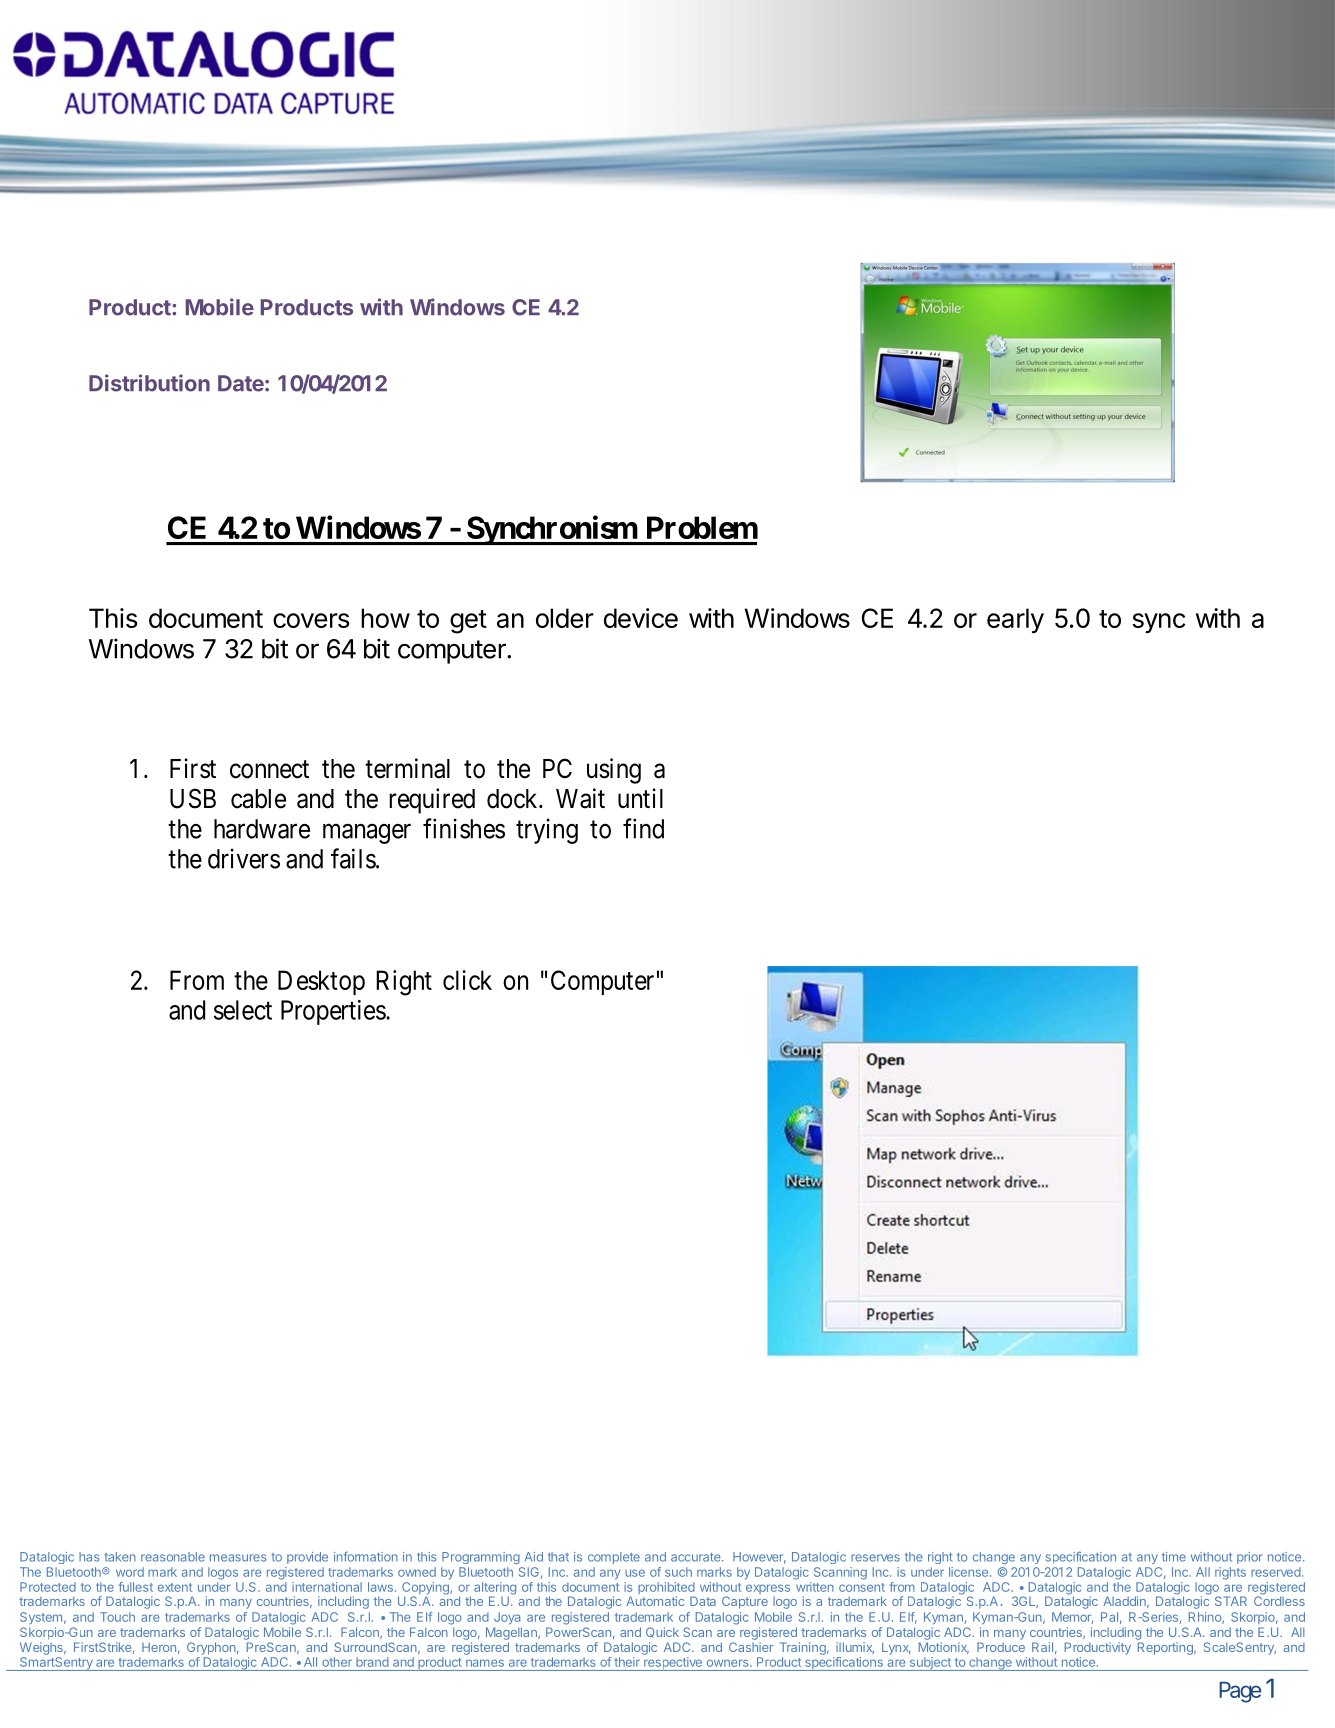 This screenshot has height=1728, width=1335. What do you see at coordinates (159, 1647) in the screenshot?
I see `Heron` at bounding box center [159, 1647].
